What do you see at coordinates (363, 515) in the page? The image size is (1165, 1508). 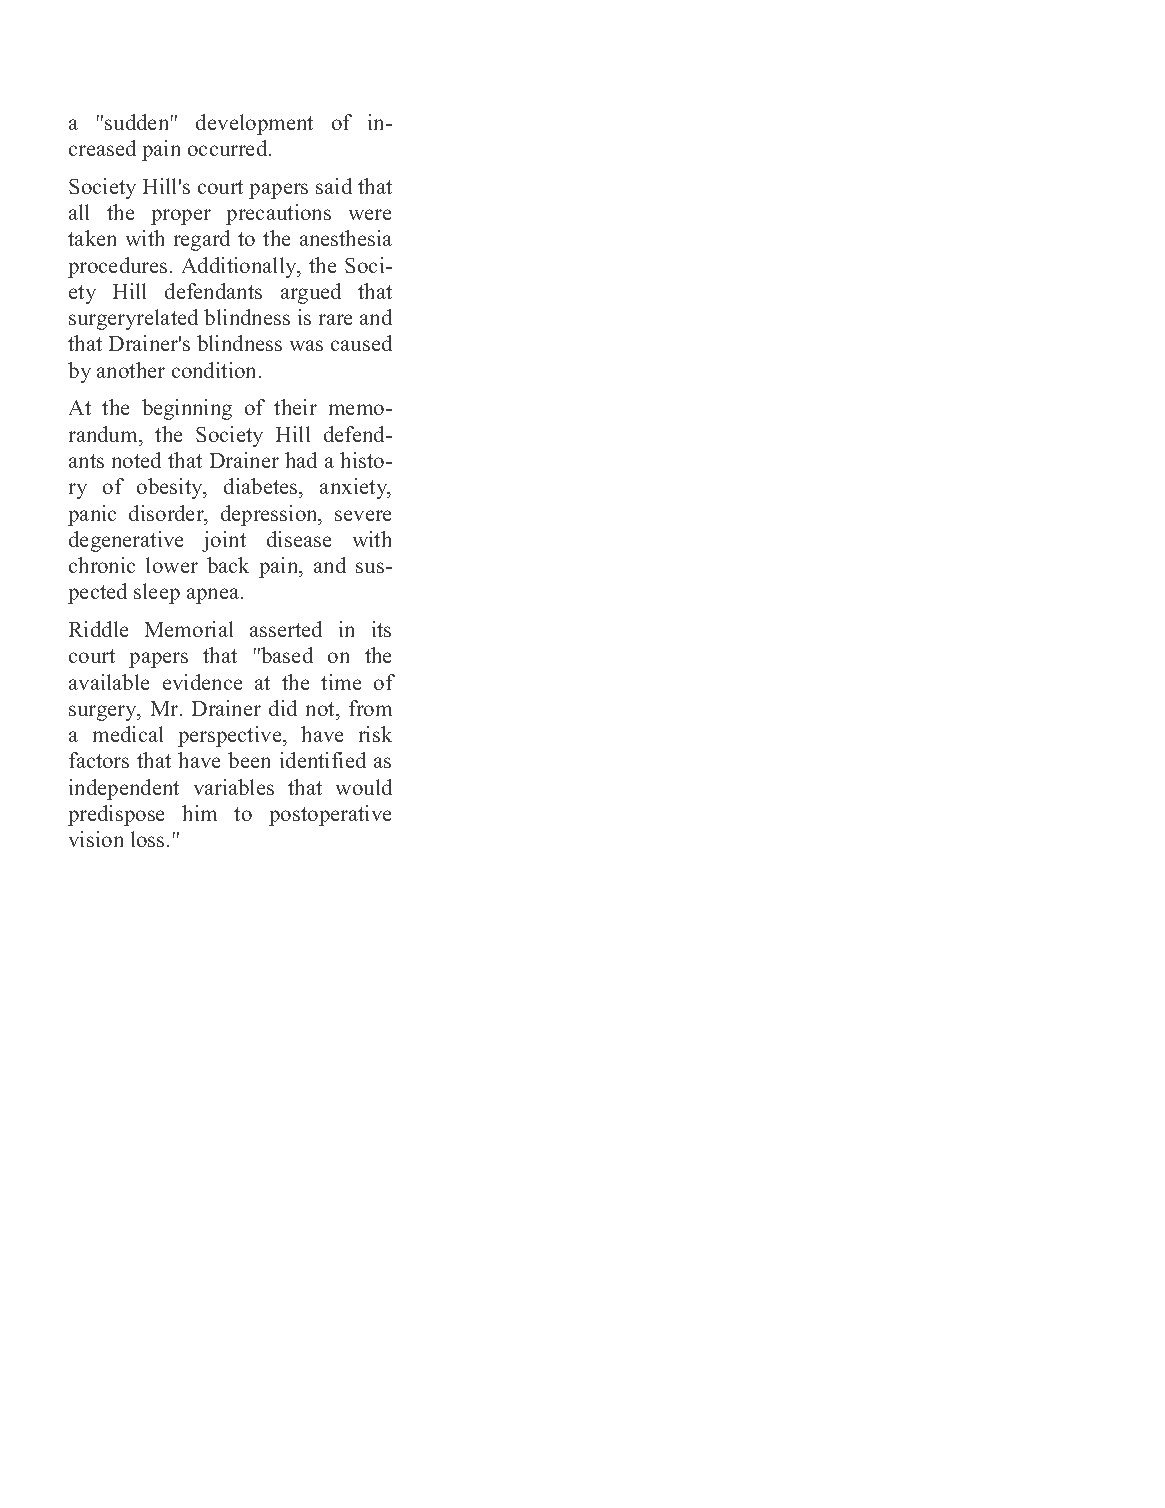 I see `severe` at bounding box center [363, 515].
